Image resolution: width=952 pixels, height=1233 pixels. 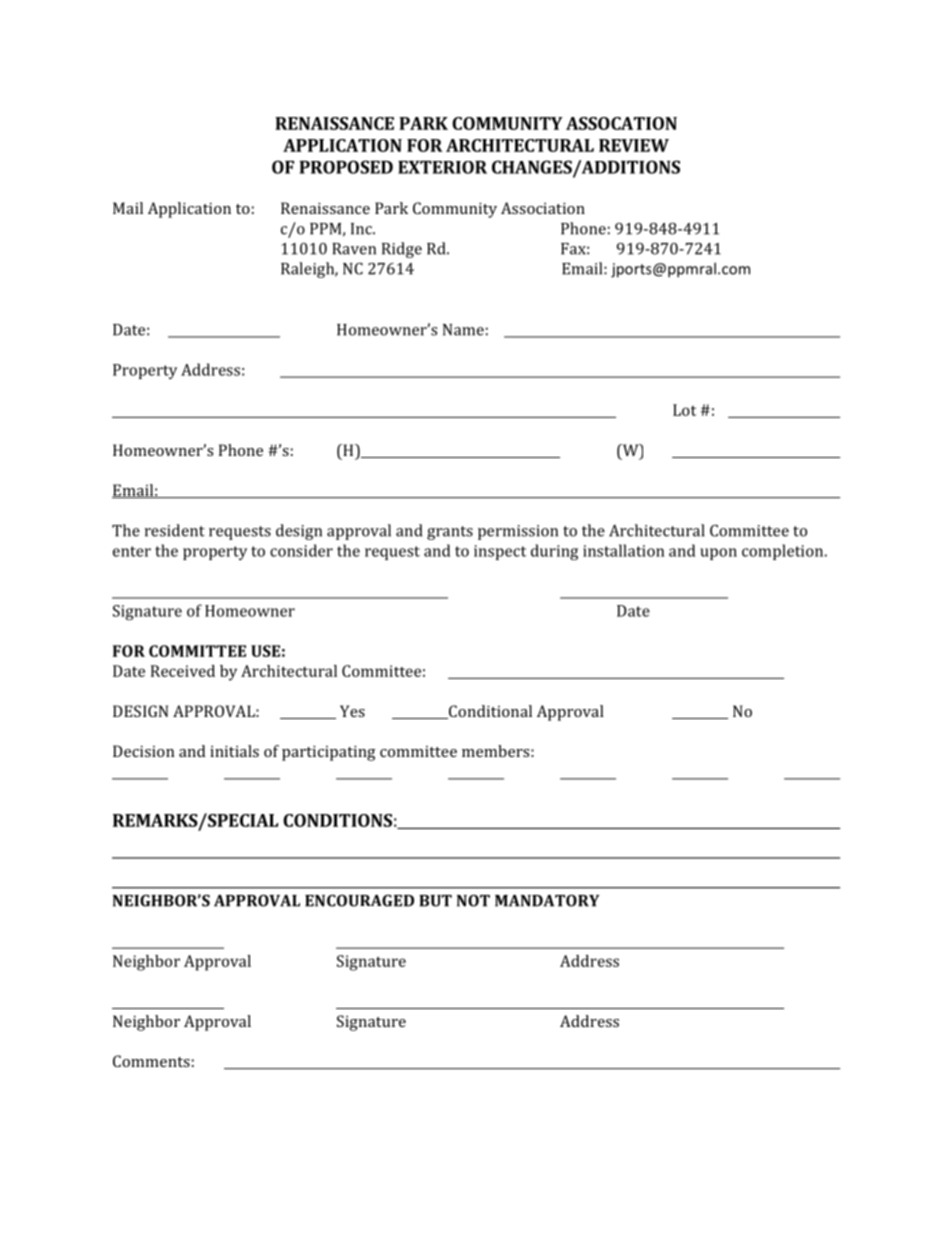 I want to click on initials, so click(x=234, y=751).
